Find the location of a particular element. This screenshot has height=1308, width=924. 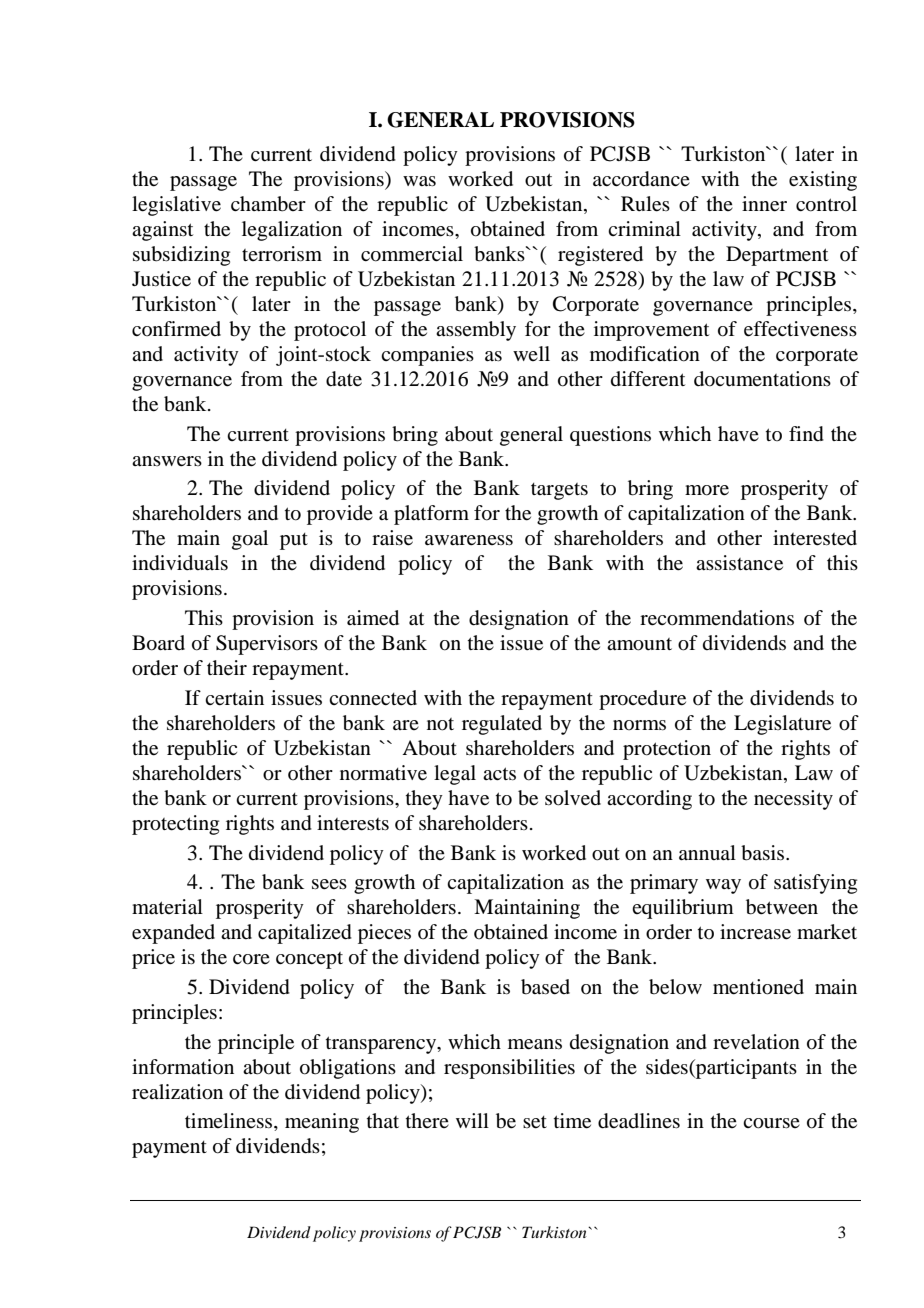

recommendations is located at coordinates (717, 618).
